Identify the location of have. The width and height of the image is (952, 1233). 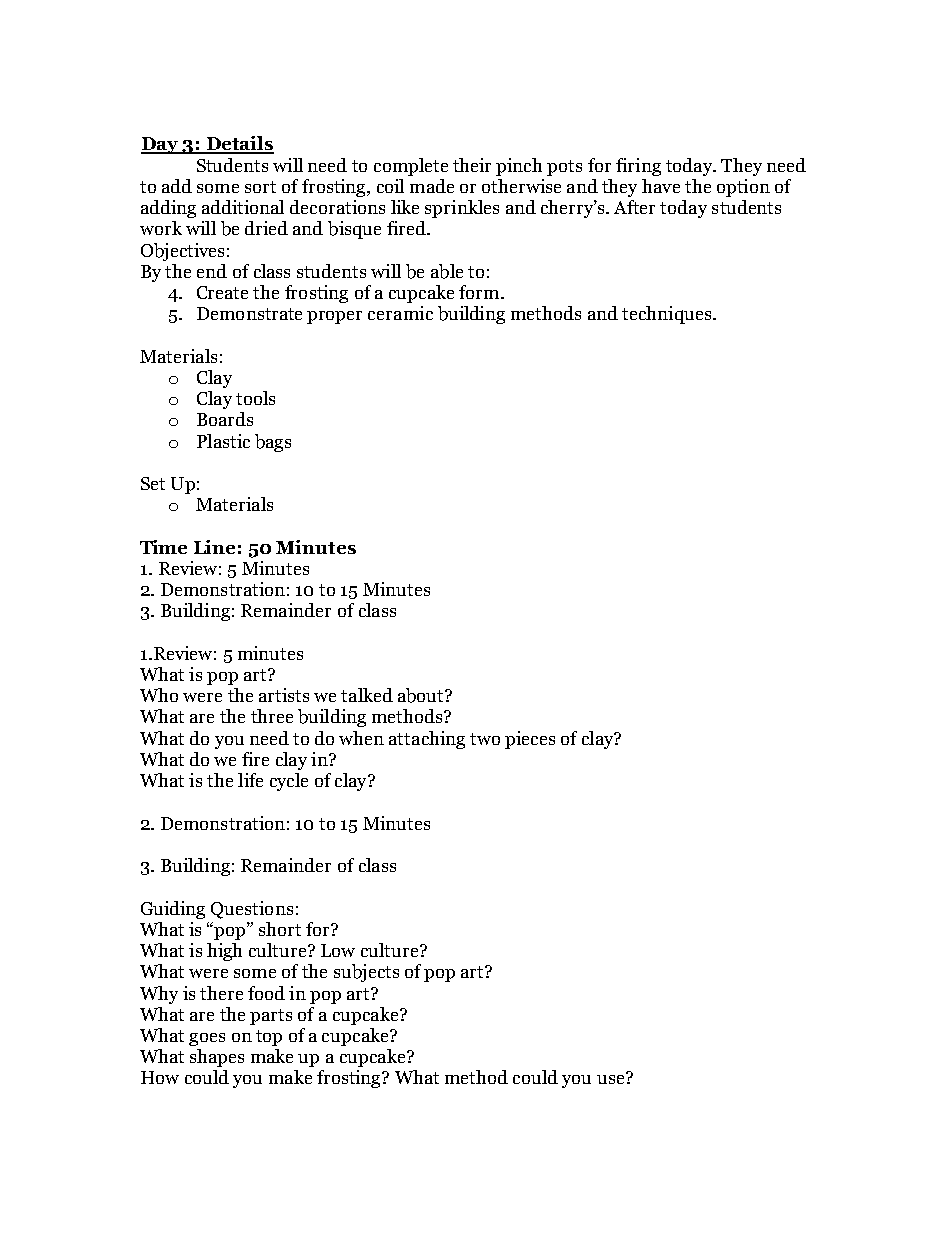
(661, 186).
